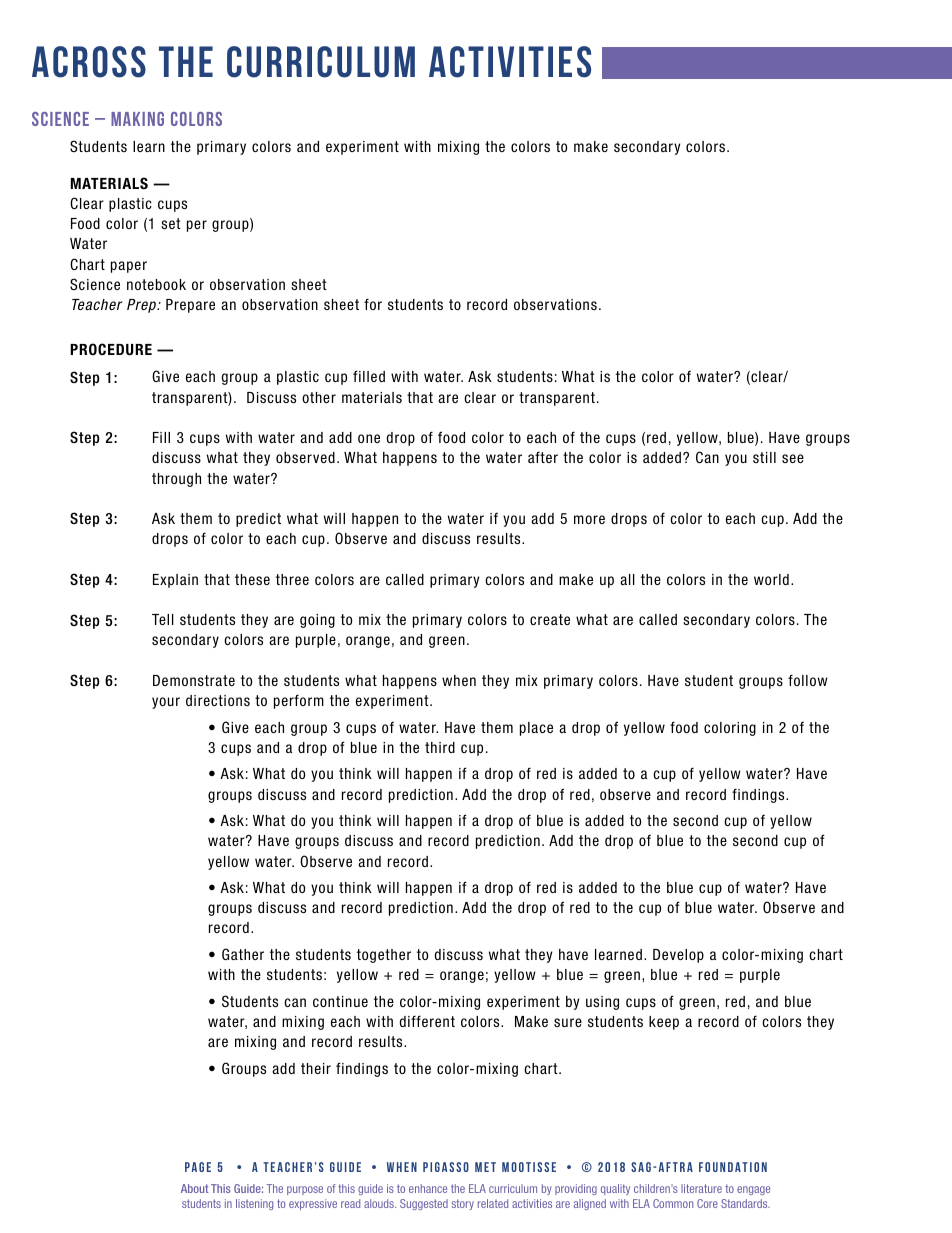 Image resolution: width=952 pixels, height=1233 pixels. I want to click on FOUNDATION, so click(733, 1167).
